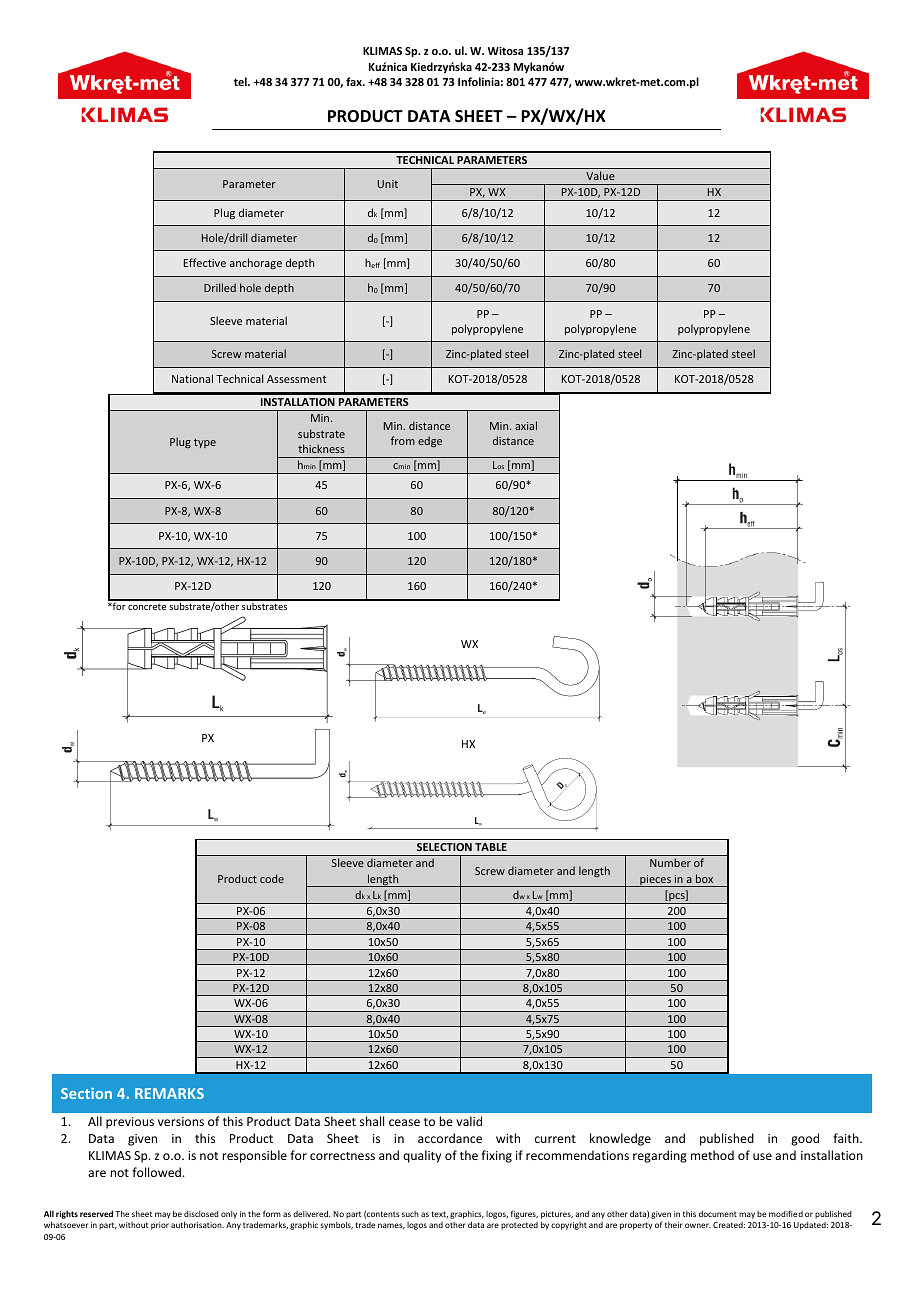  Describe the element at coordinates (156, 1172) in the document. I see `followed` at that location.
